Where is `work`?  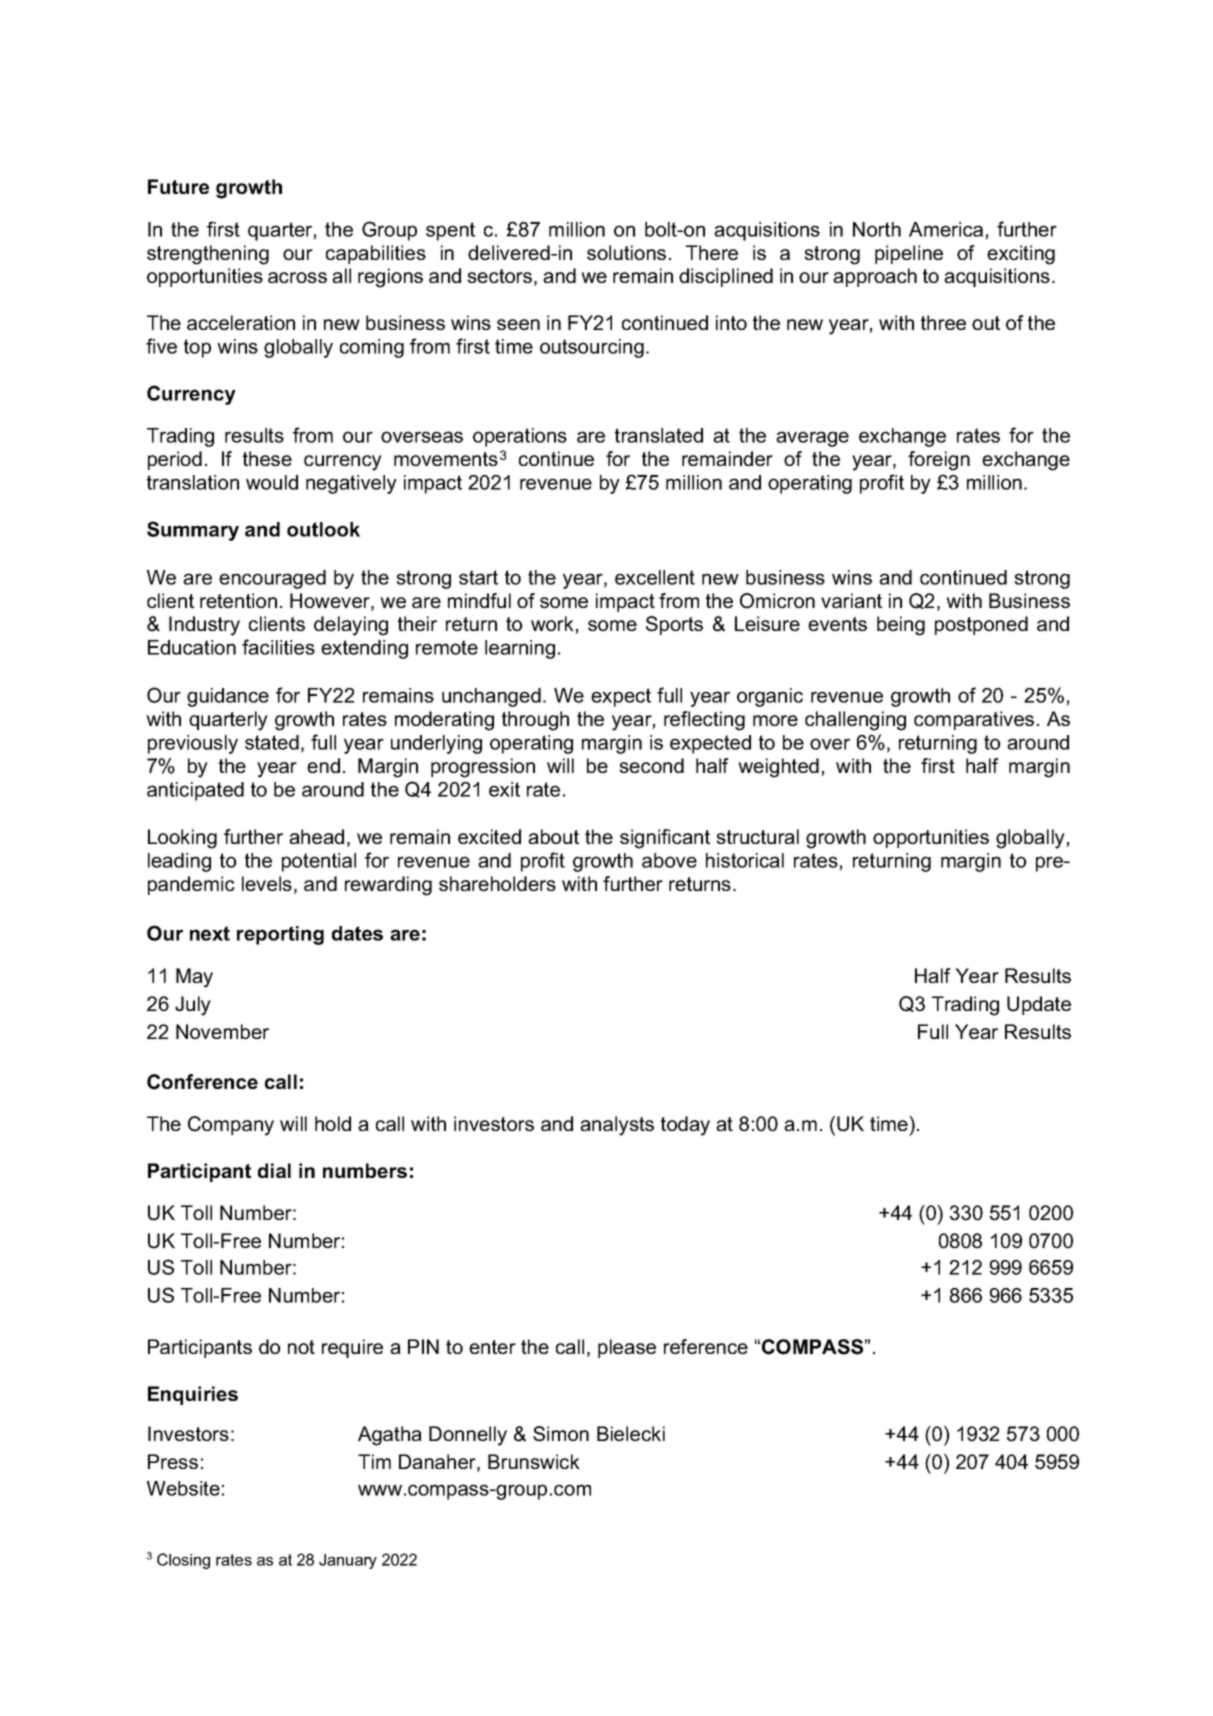
work is located at coordinates (552, 623).
